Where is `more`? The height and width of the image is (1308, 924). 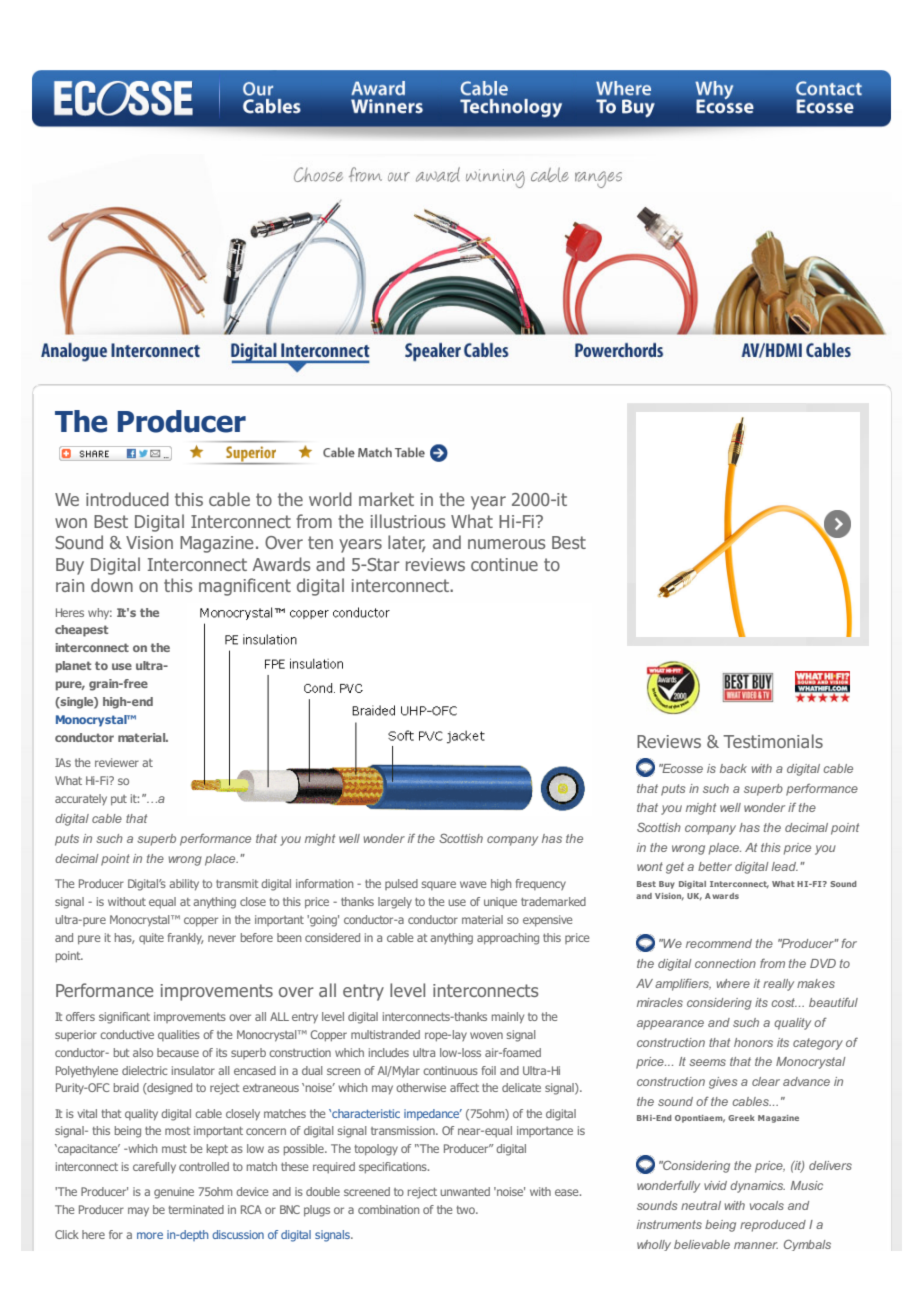
more is located at coordinates (150, 1235).
